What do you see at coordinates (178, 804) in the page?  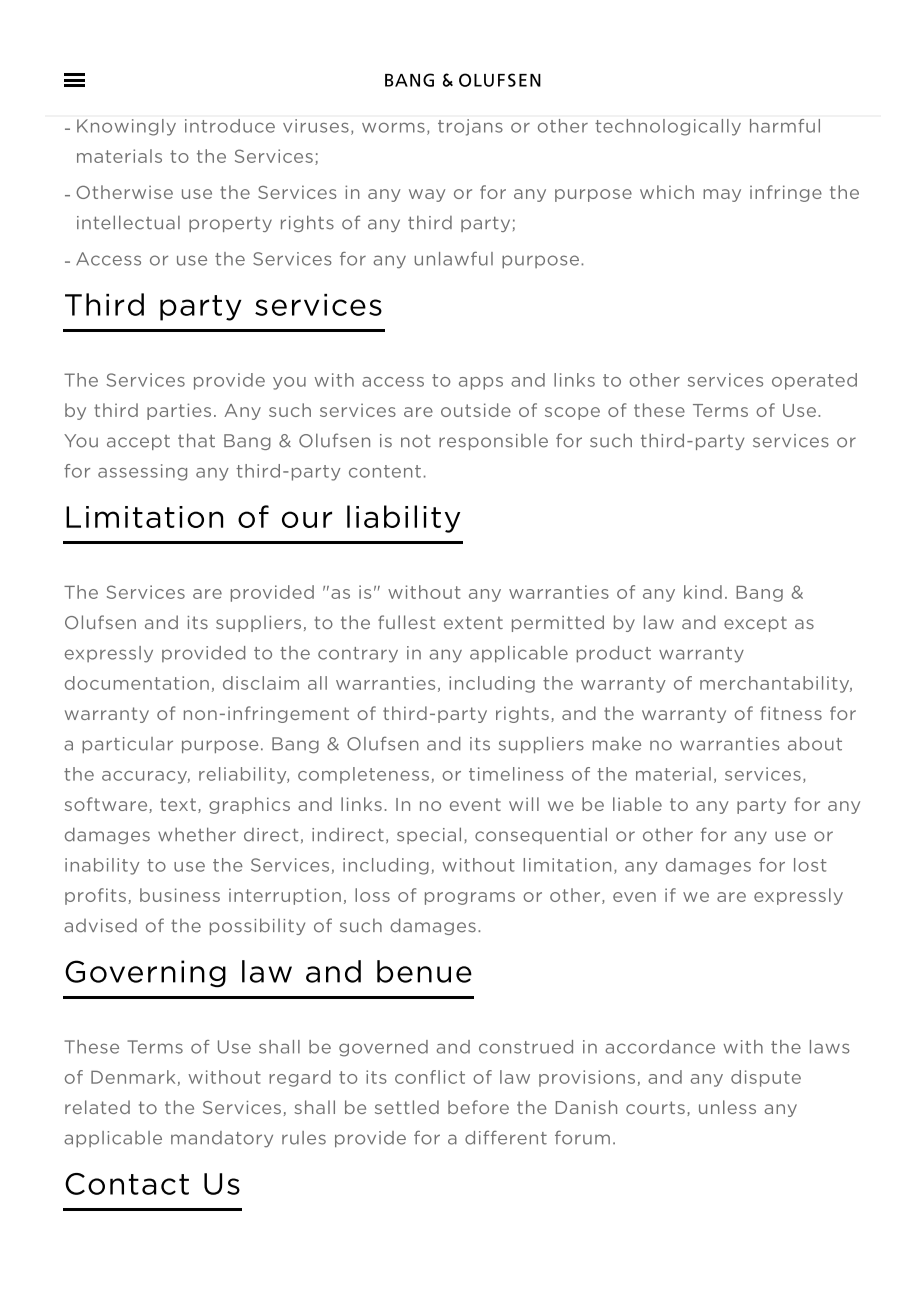 I see `text` at bounding box center [178, 804].
